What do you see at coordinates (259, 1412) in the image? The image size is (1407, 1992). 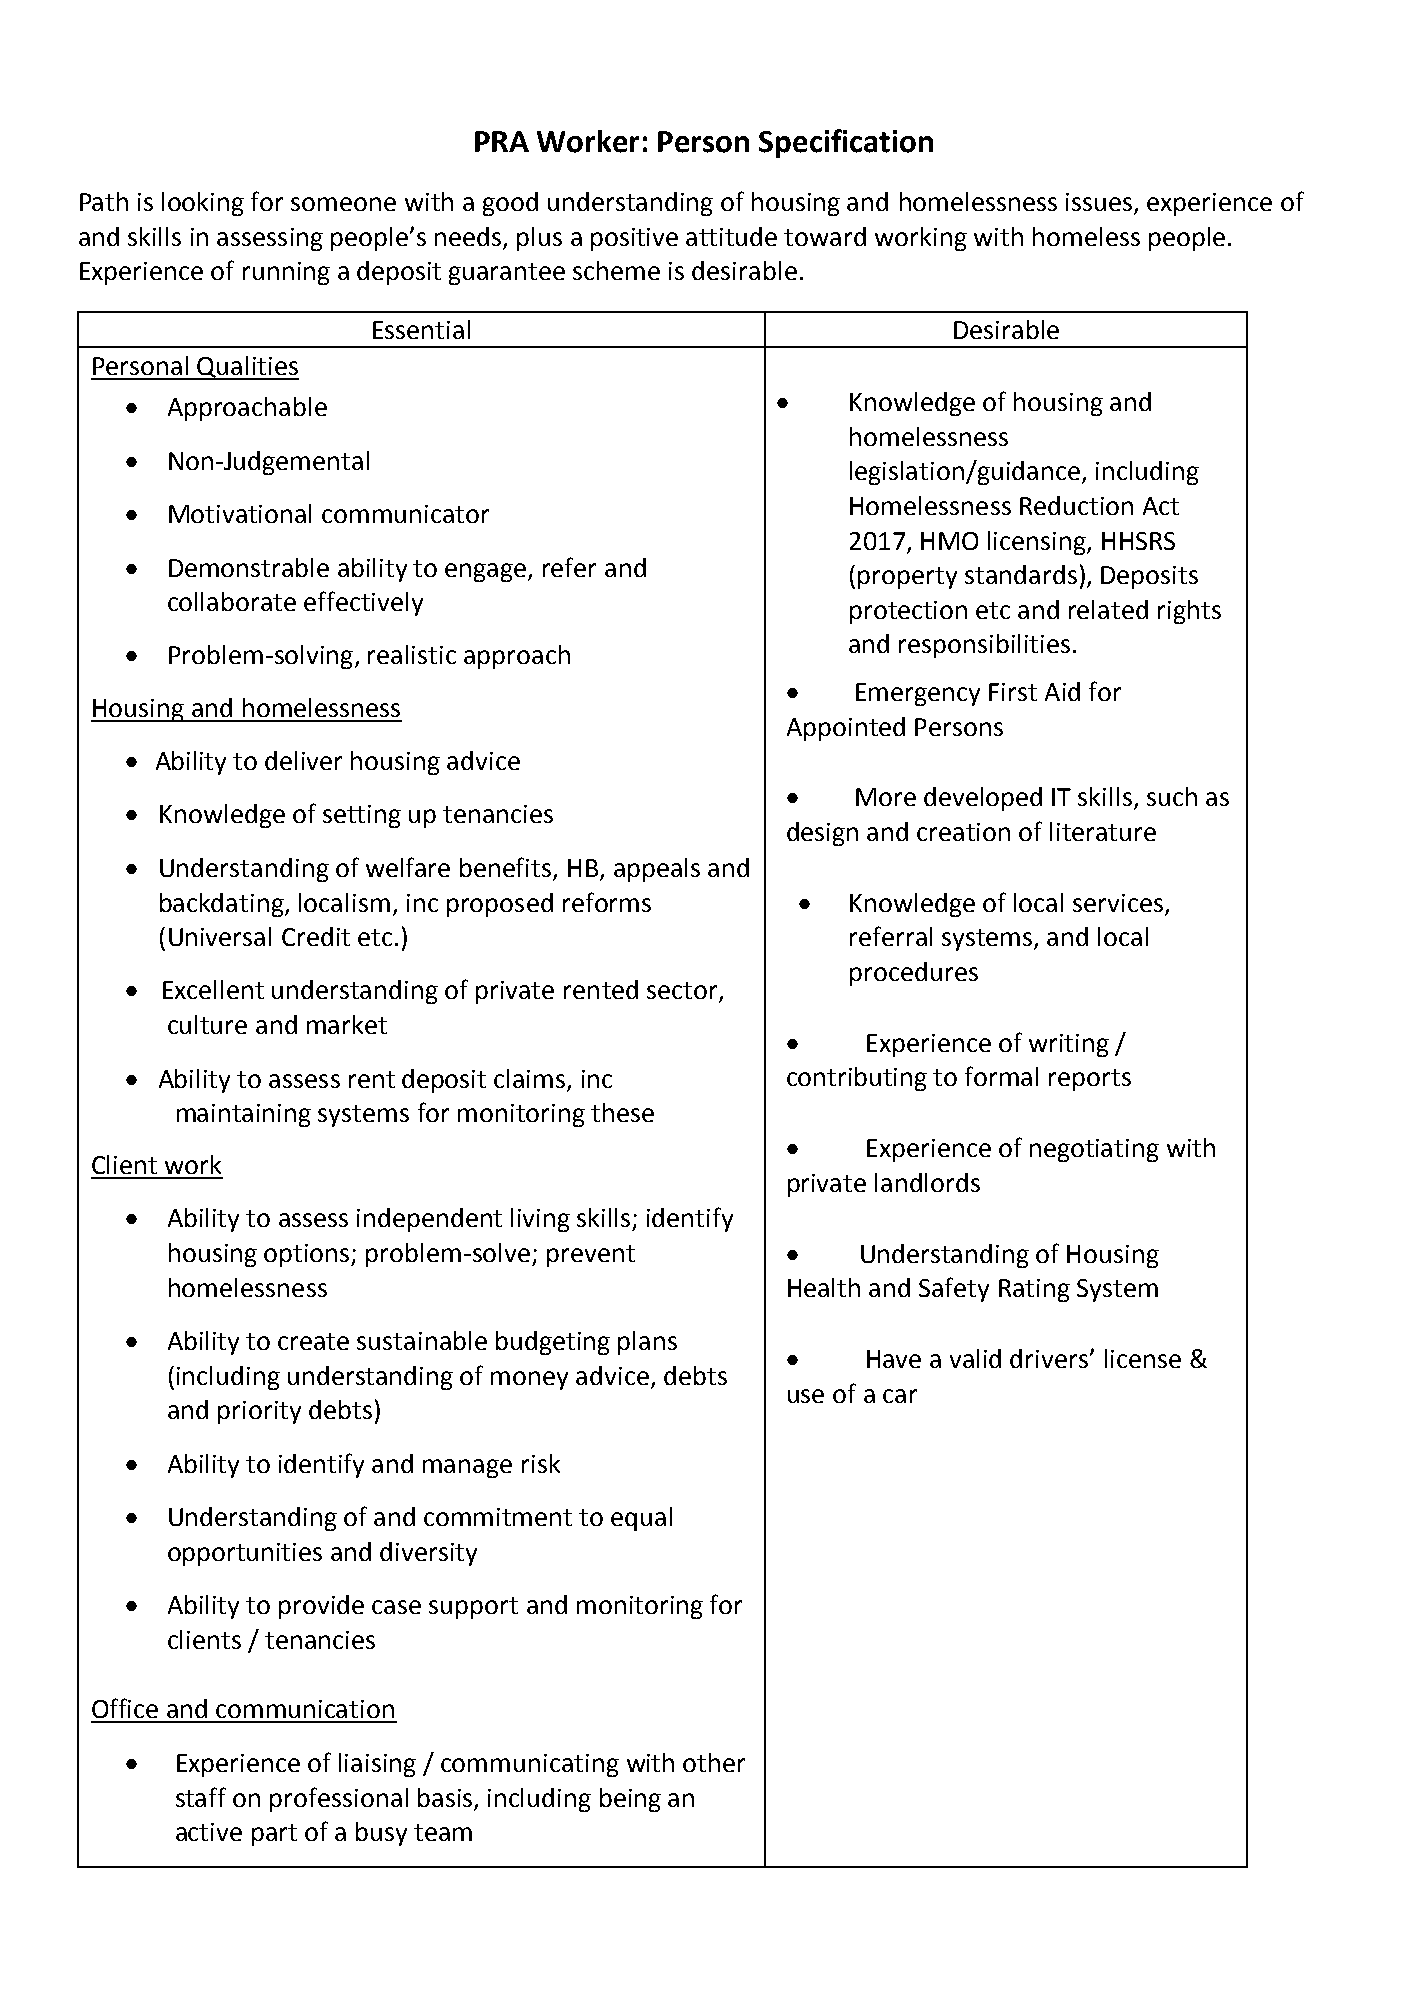 I see `priority` at bounding box center [259, 1412].
